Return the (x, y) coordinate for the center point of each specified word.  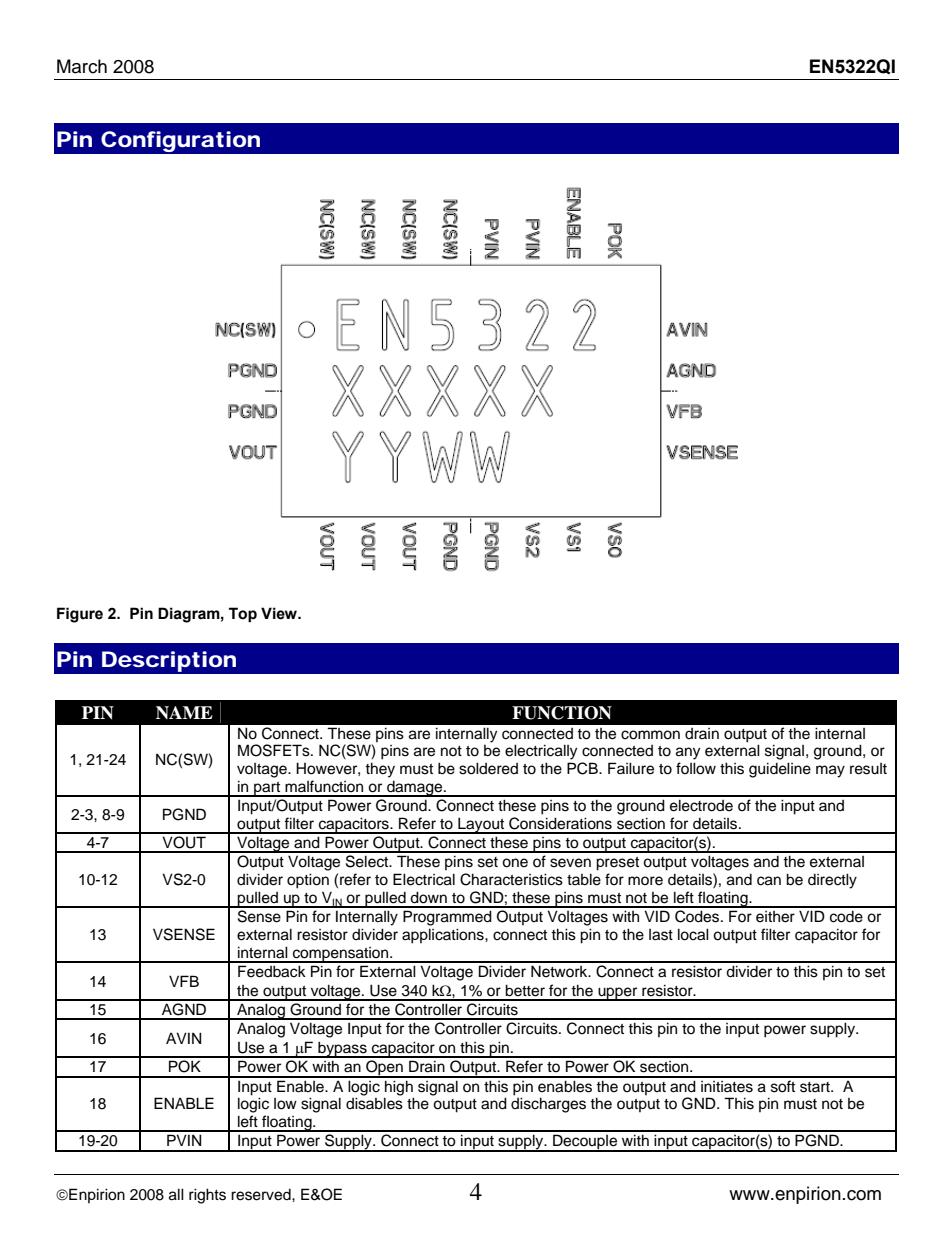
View (280, 613)
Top (243, 615)
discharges (548, 1105)
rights (207, 1196)
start (816, 1087)
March (82, 66)
